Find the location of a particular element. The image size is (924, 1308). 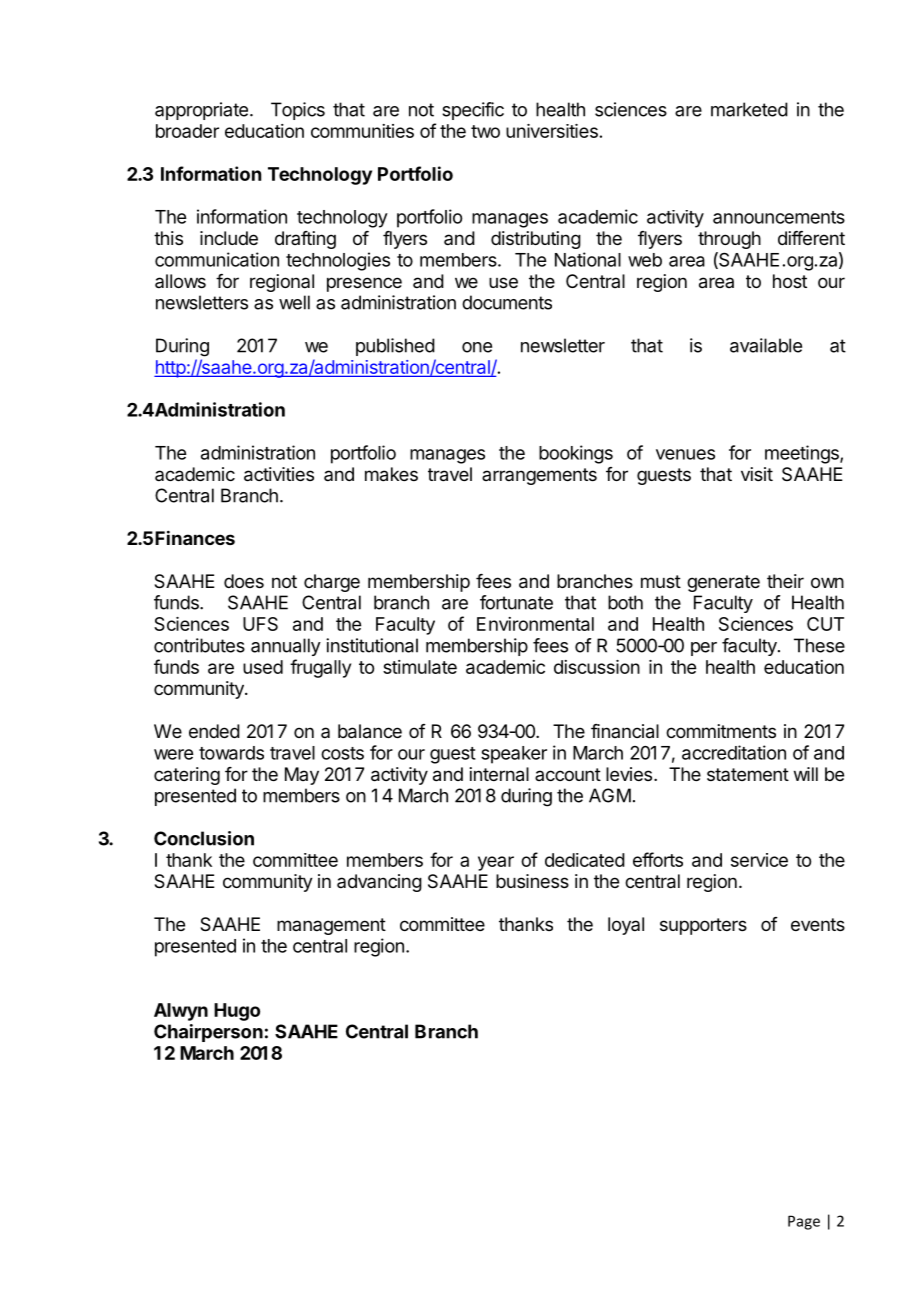

appropriate is located at coordinates (201, 111).
